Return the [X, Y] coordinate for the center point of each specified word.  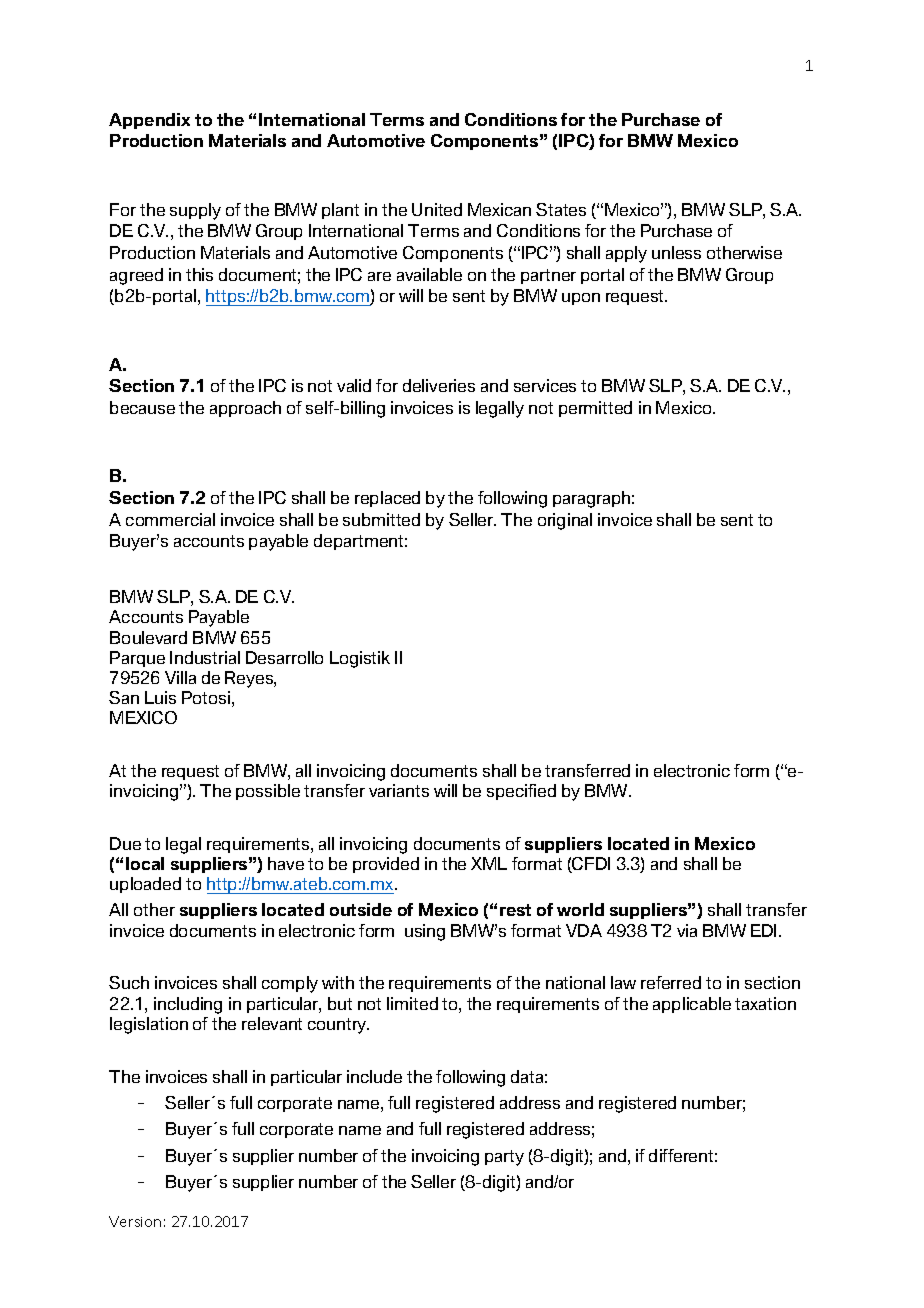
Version [135, 1221]
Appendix [149, 121]
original [565, 521]
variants [399, 790]
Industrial [205, 657]
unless [676, 252]
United [437, 209]
